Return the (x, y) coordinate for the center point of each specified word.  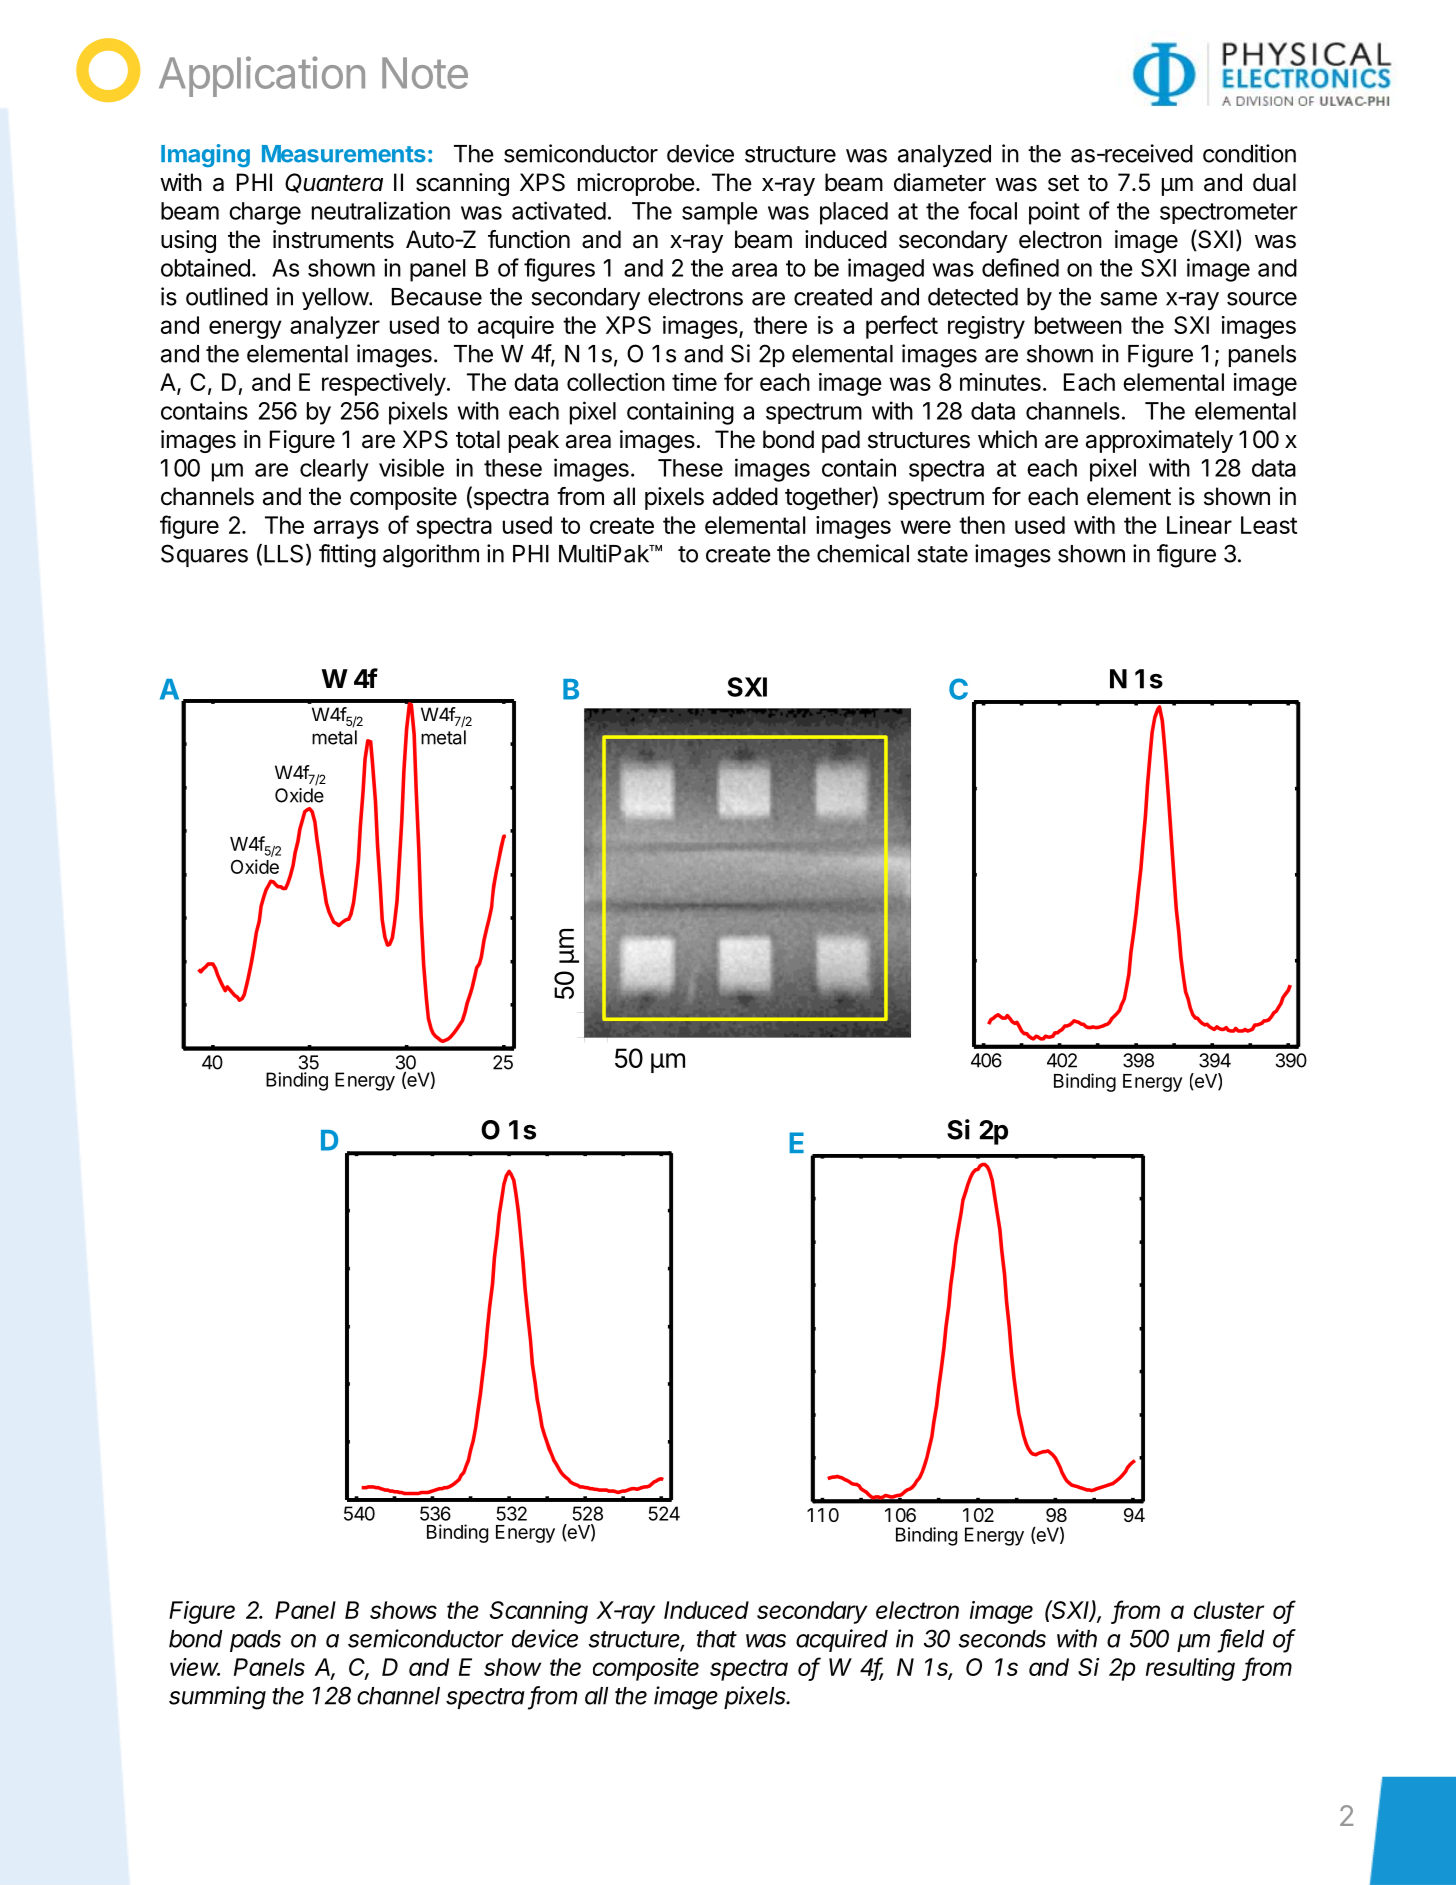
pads (255, 1641)
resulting (1190, 1669)
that (717, 1639)
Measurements (344, 154)
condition (1249, 153)
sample (720, 213)
